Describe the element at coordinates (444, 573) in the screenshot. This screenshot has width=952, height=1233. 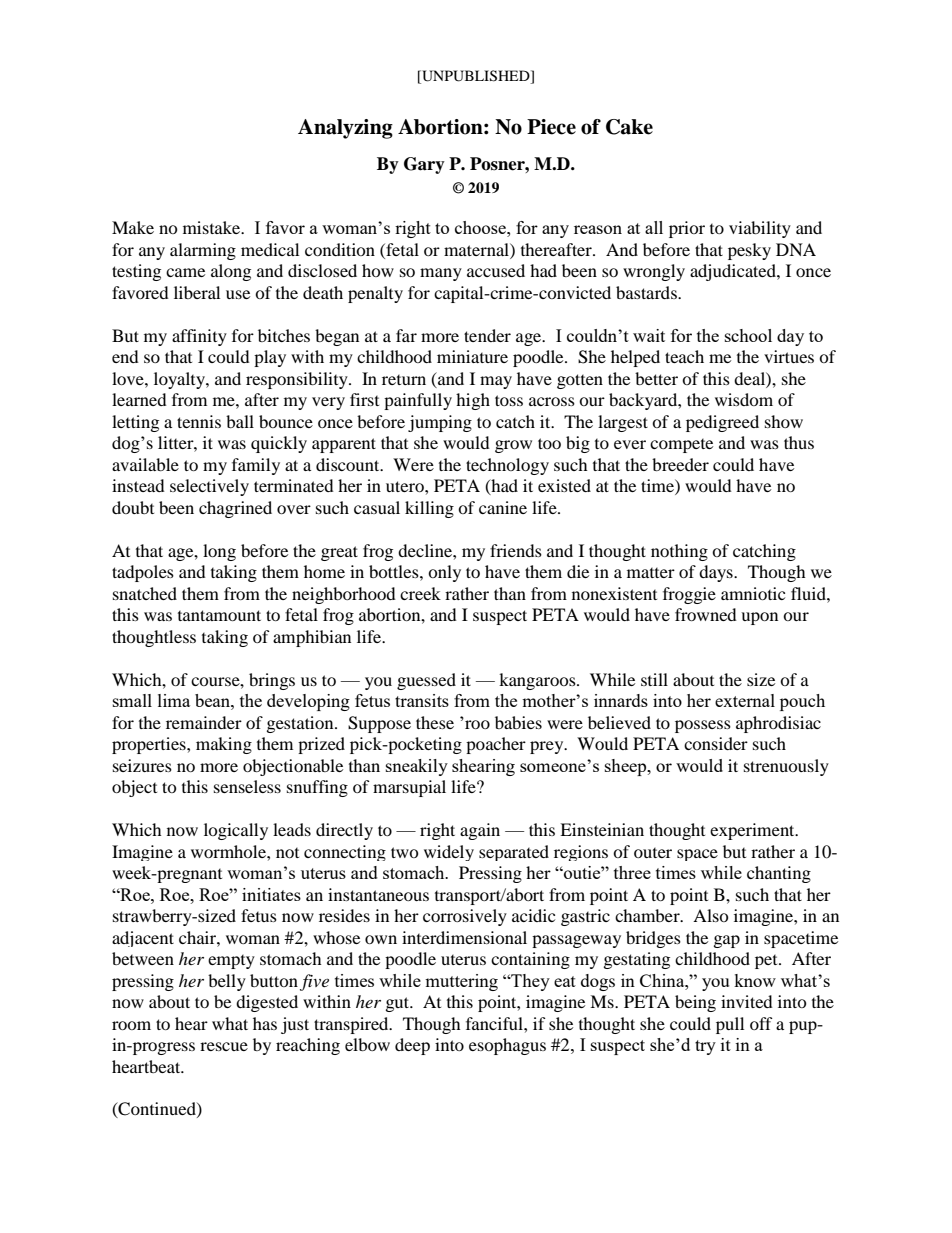
I see `only` at that location.
